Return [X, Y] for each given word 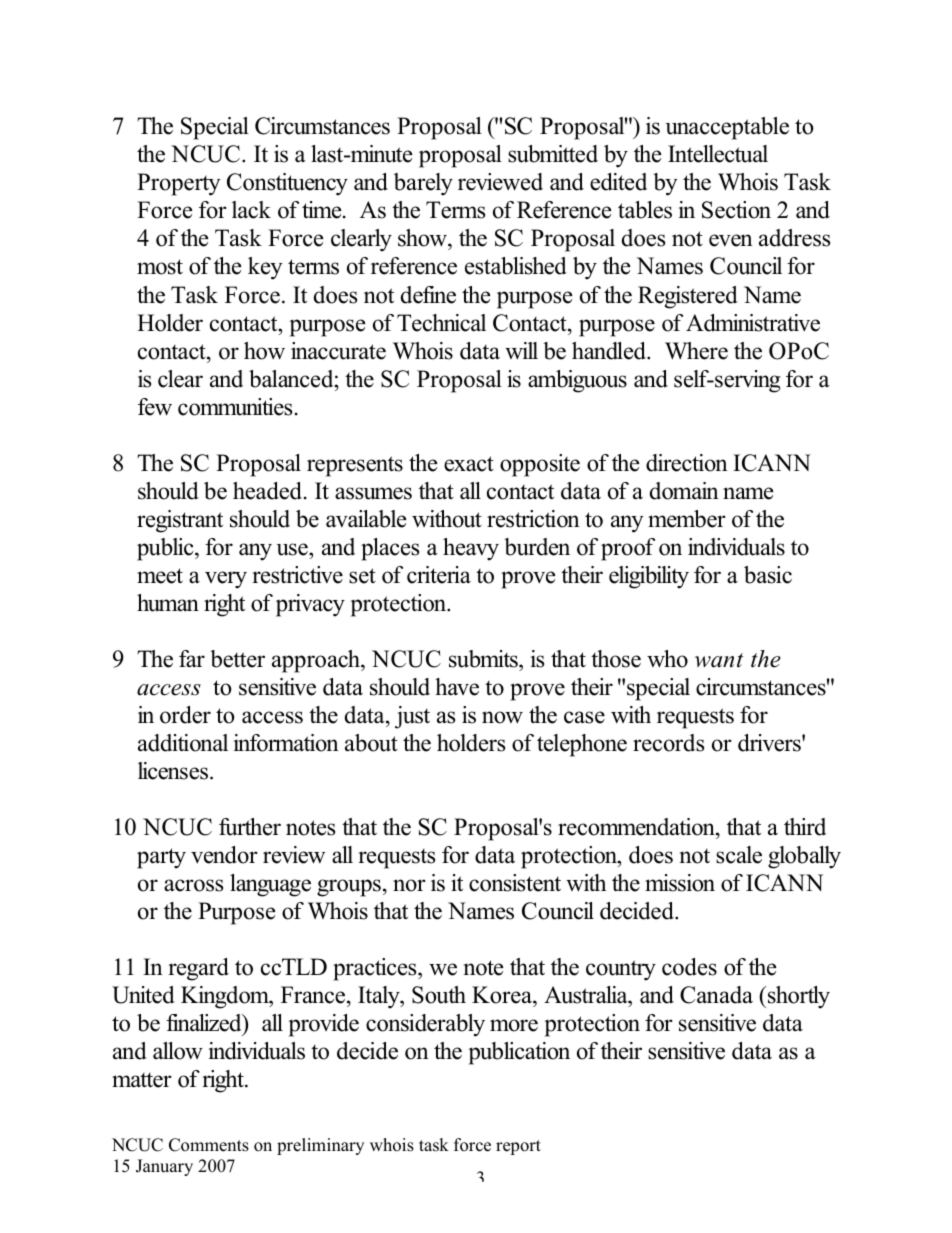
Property [179, 184]
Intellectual [718, 154]
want [719, 660]
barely [423, 184]
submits [484, 659]
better [237, 659]
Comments [209, 1145]
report [518, 1147]
